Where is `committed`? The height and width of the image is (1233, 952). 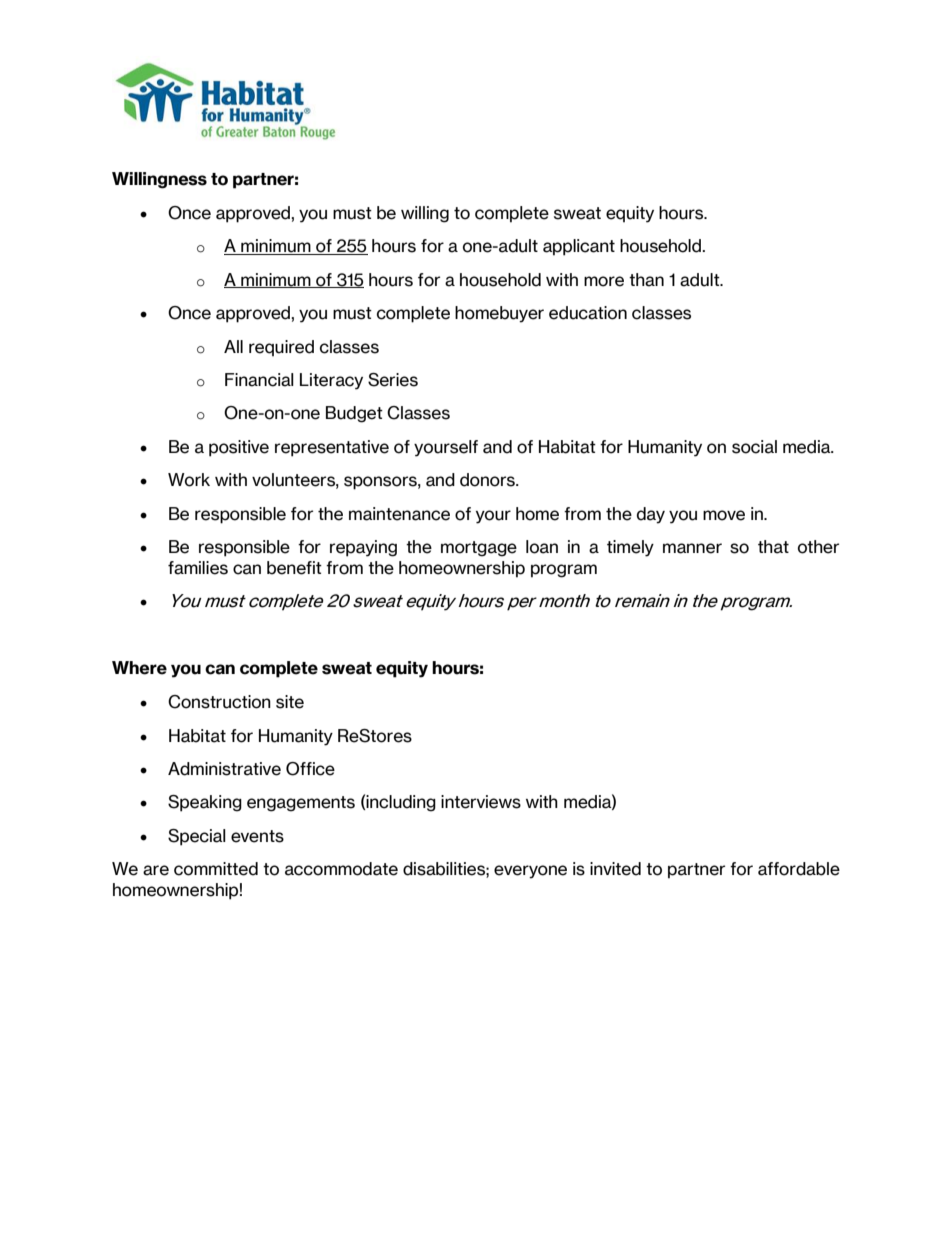 committed is located at coordinates (216, 869).
